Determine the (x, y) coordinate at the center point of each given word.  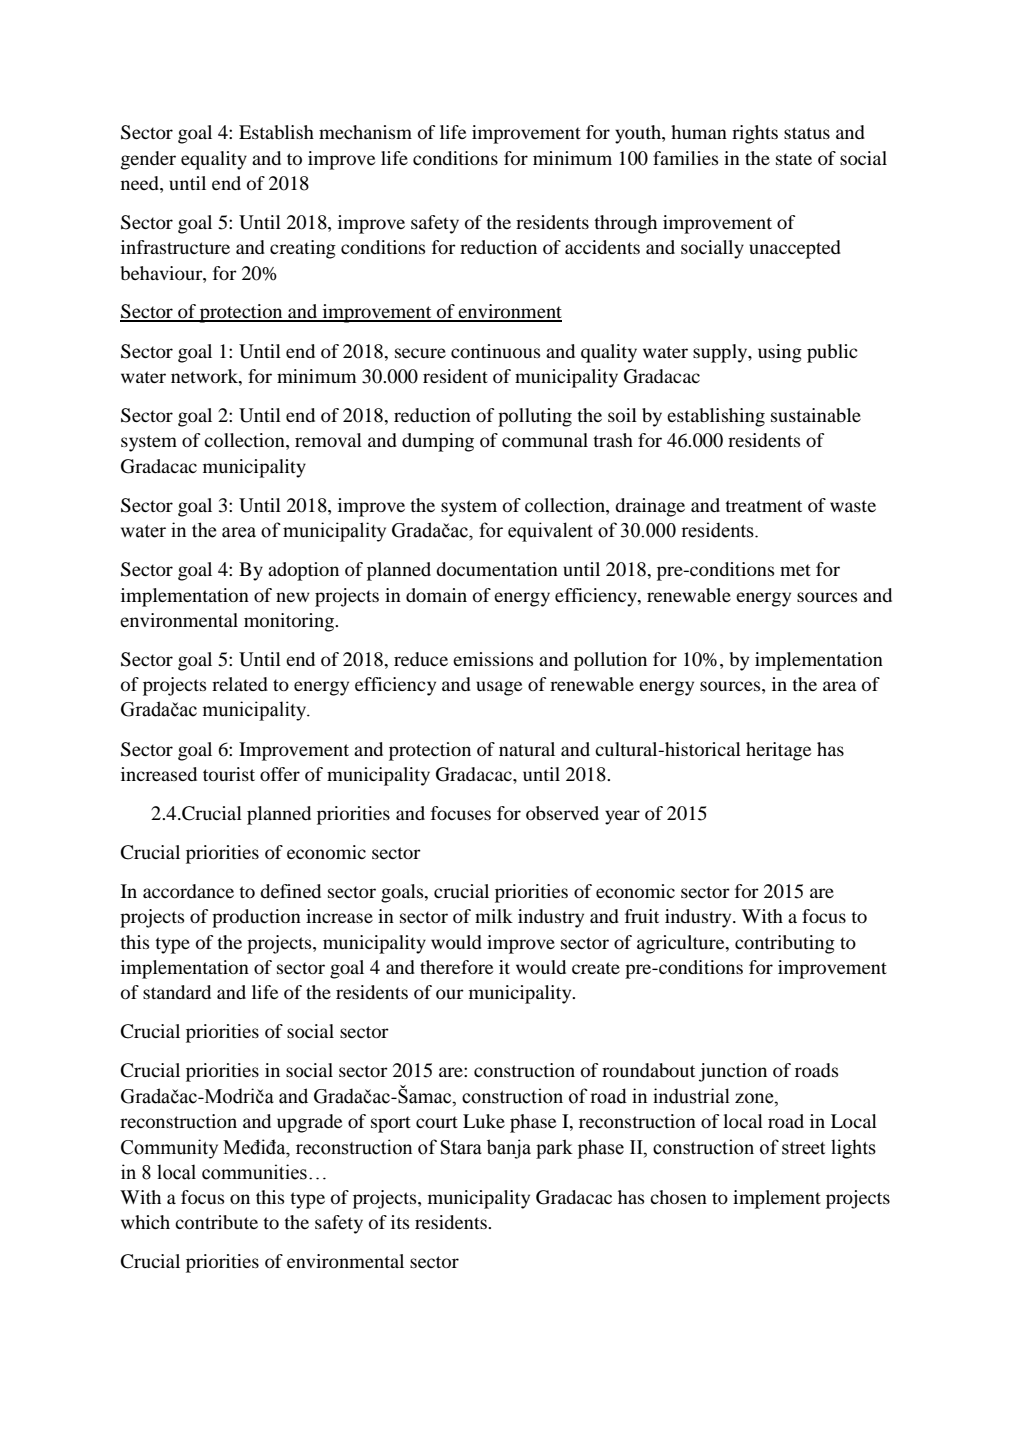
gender (148, 160)
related (240, 684)
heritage (778, 751)
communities (254, 1172)
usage (499, 688)
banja (509, 1149)
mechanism (365, 132)
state (794, 159)
